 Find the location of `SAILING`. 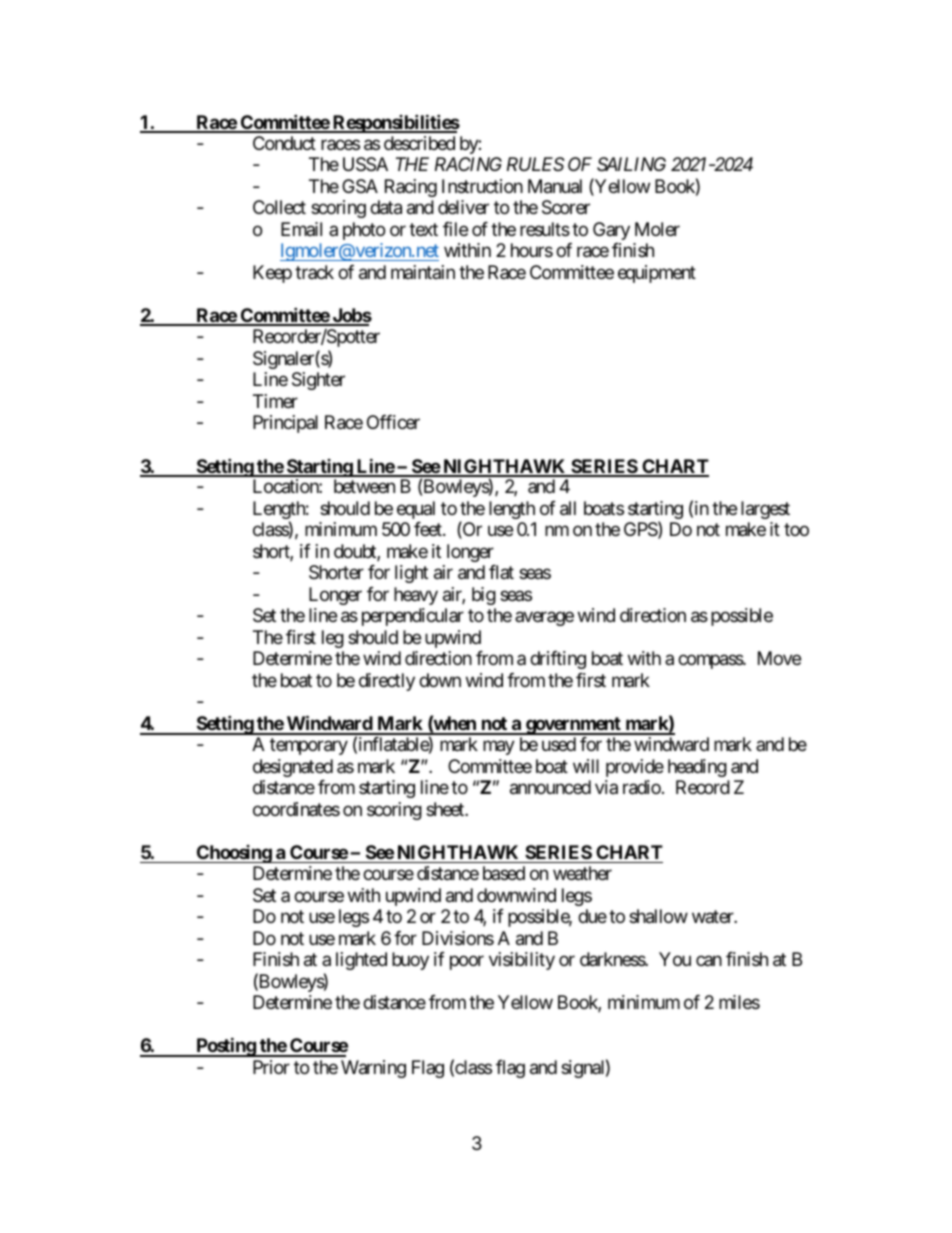

SAILING is located at coordinates (631, 164).
